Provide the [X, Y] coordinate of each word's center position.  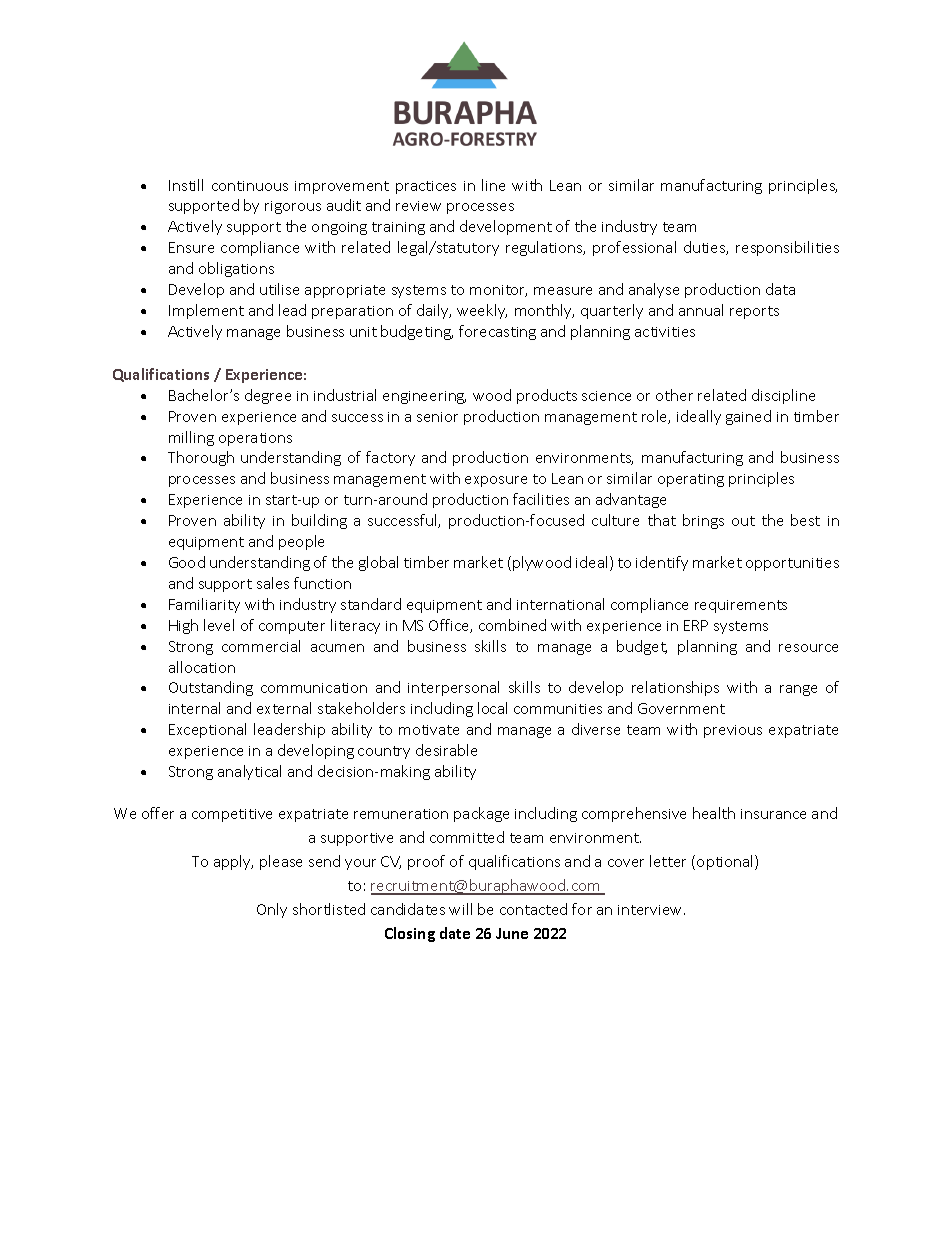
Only [272, 910]
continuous [250, 186]
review [418, 206]
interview [651, 910]
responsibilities [787, 248]
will [460, 909]
